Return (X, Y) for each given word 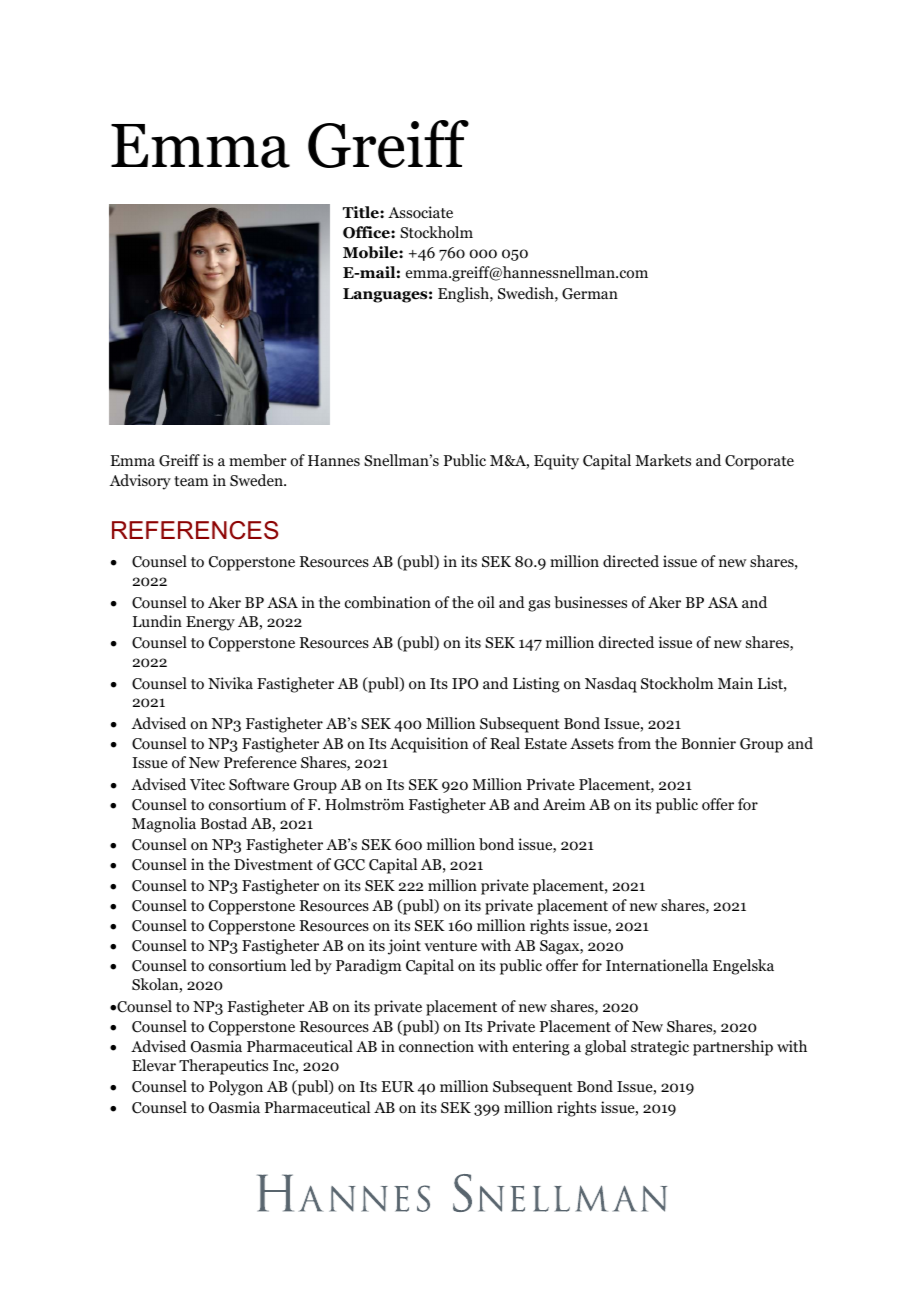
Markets (663, 460)
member (258, 460)
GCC (349, 865)
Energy (210, 623)
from (634, 743)
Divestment (273, 864)
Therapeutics (223, 1067)
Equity (556, 462)
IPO (465, 684)
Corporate (759, 462)
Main (735, 683)
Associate (420, 212)
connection (436, 1046)
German (590, 294)
